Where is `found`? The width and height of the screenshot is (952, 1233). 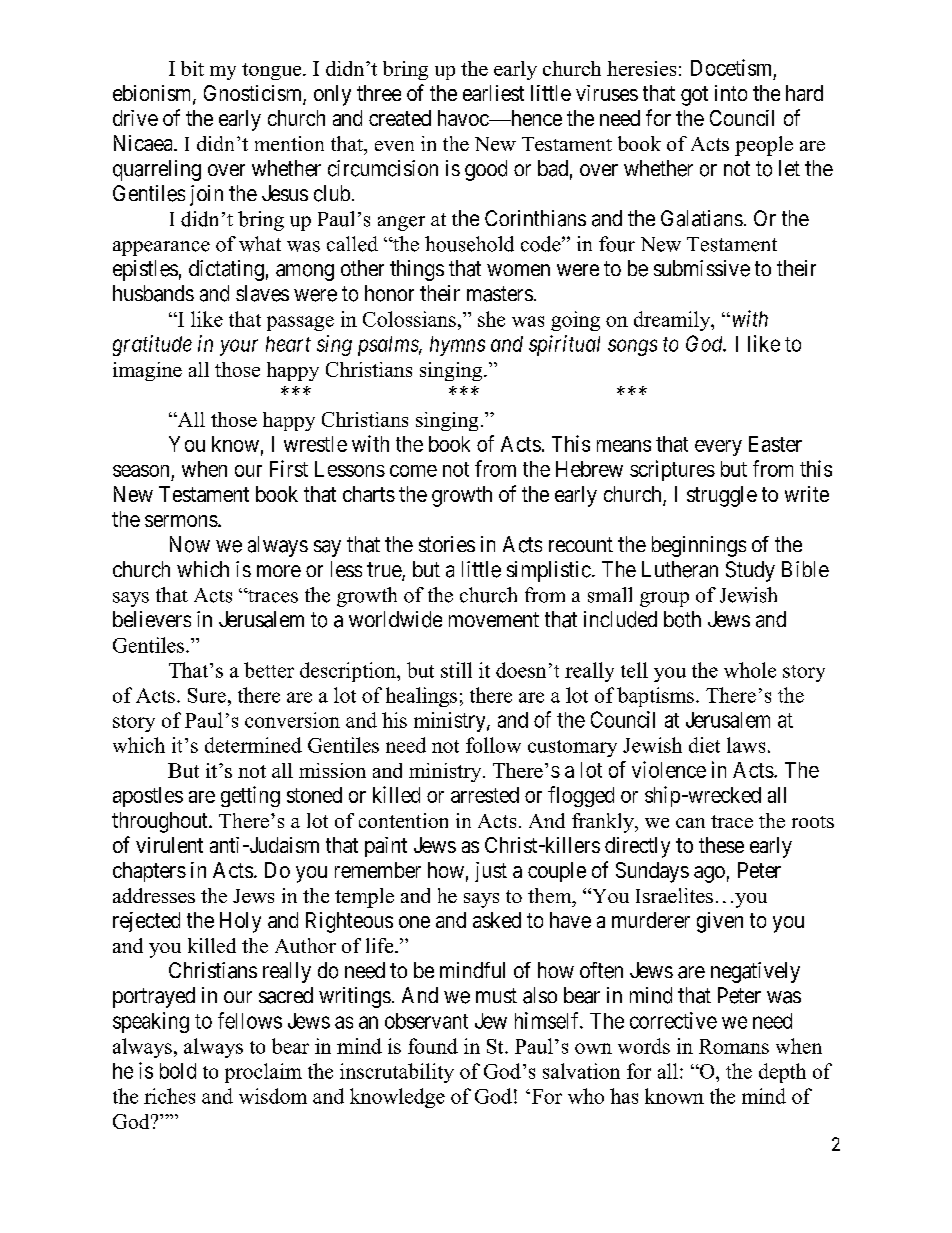 found is located at coordinates (433, 1046).
